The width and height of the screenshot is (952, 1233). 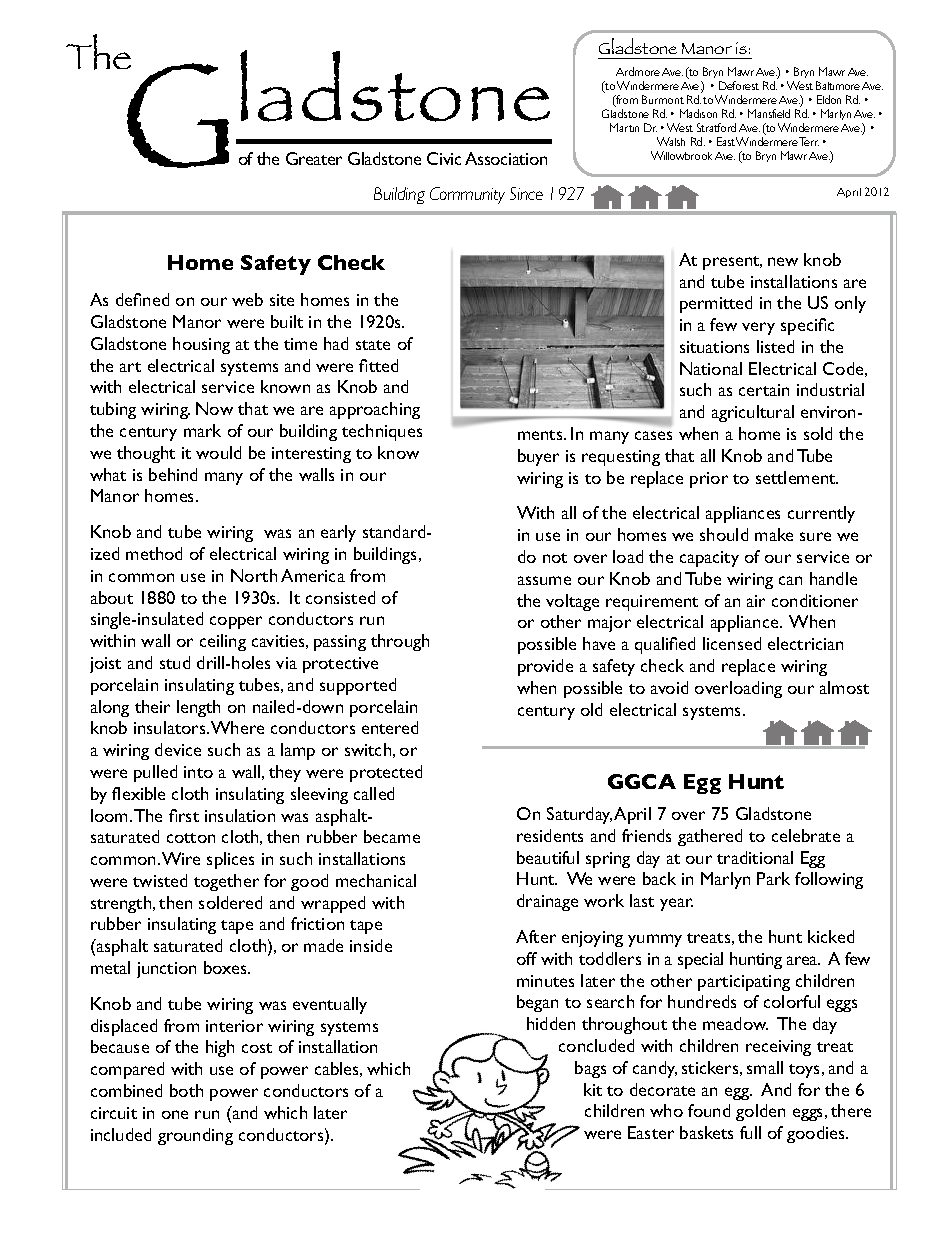 I want to click on Mansfield, so click(x=769, y=113).
